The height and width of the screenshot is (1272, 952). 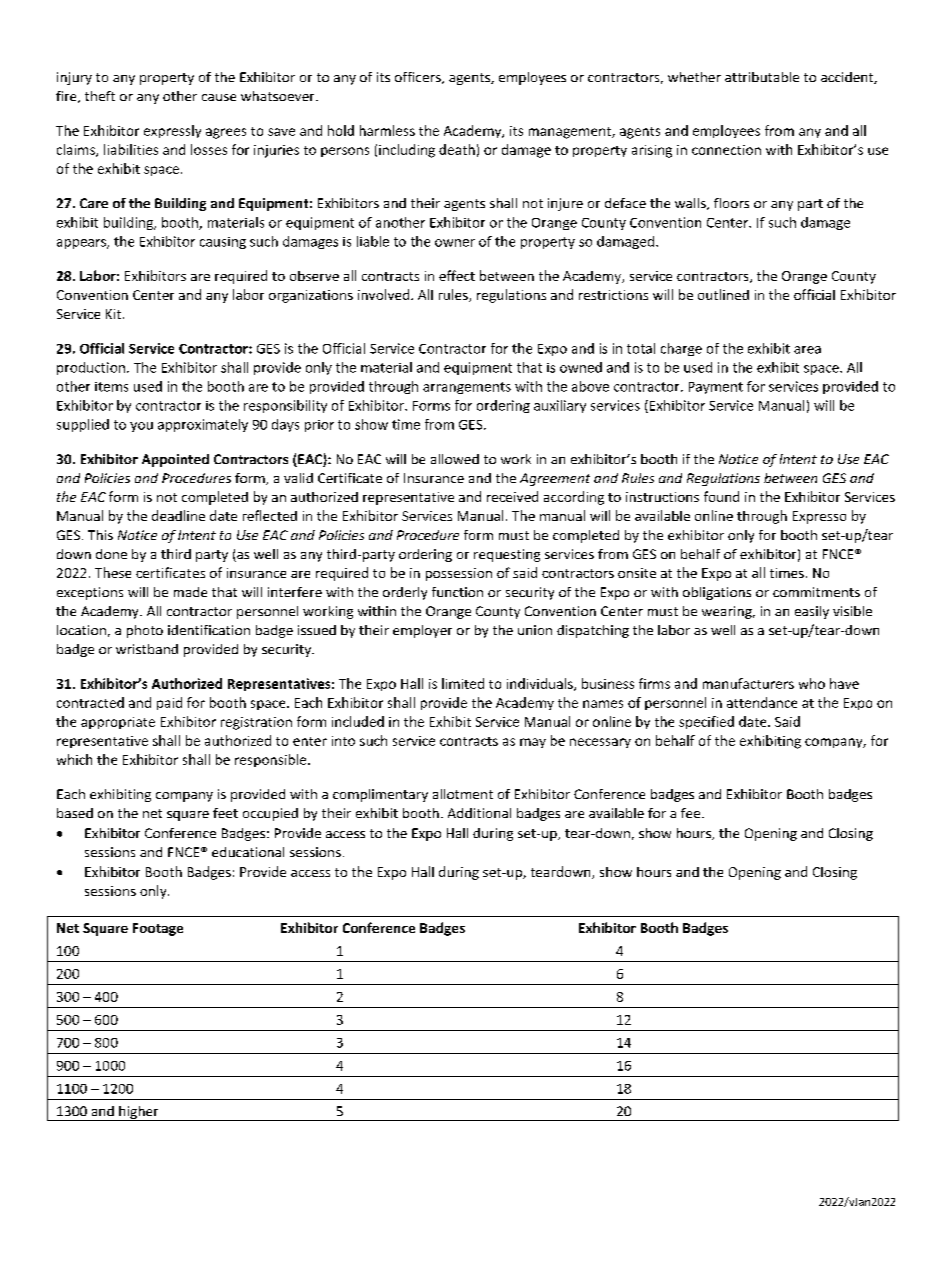 What do you see at coordinates (762, 77) in the screenshot?
I see `attributable` at bounding box center [762, 77].
